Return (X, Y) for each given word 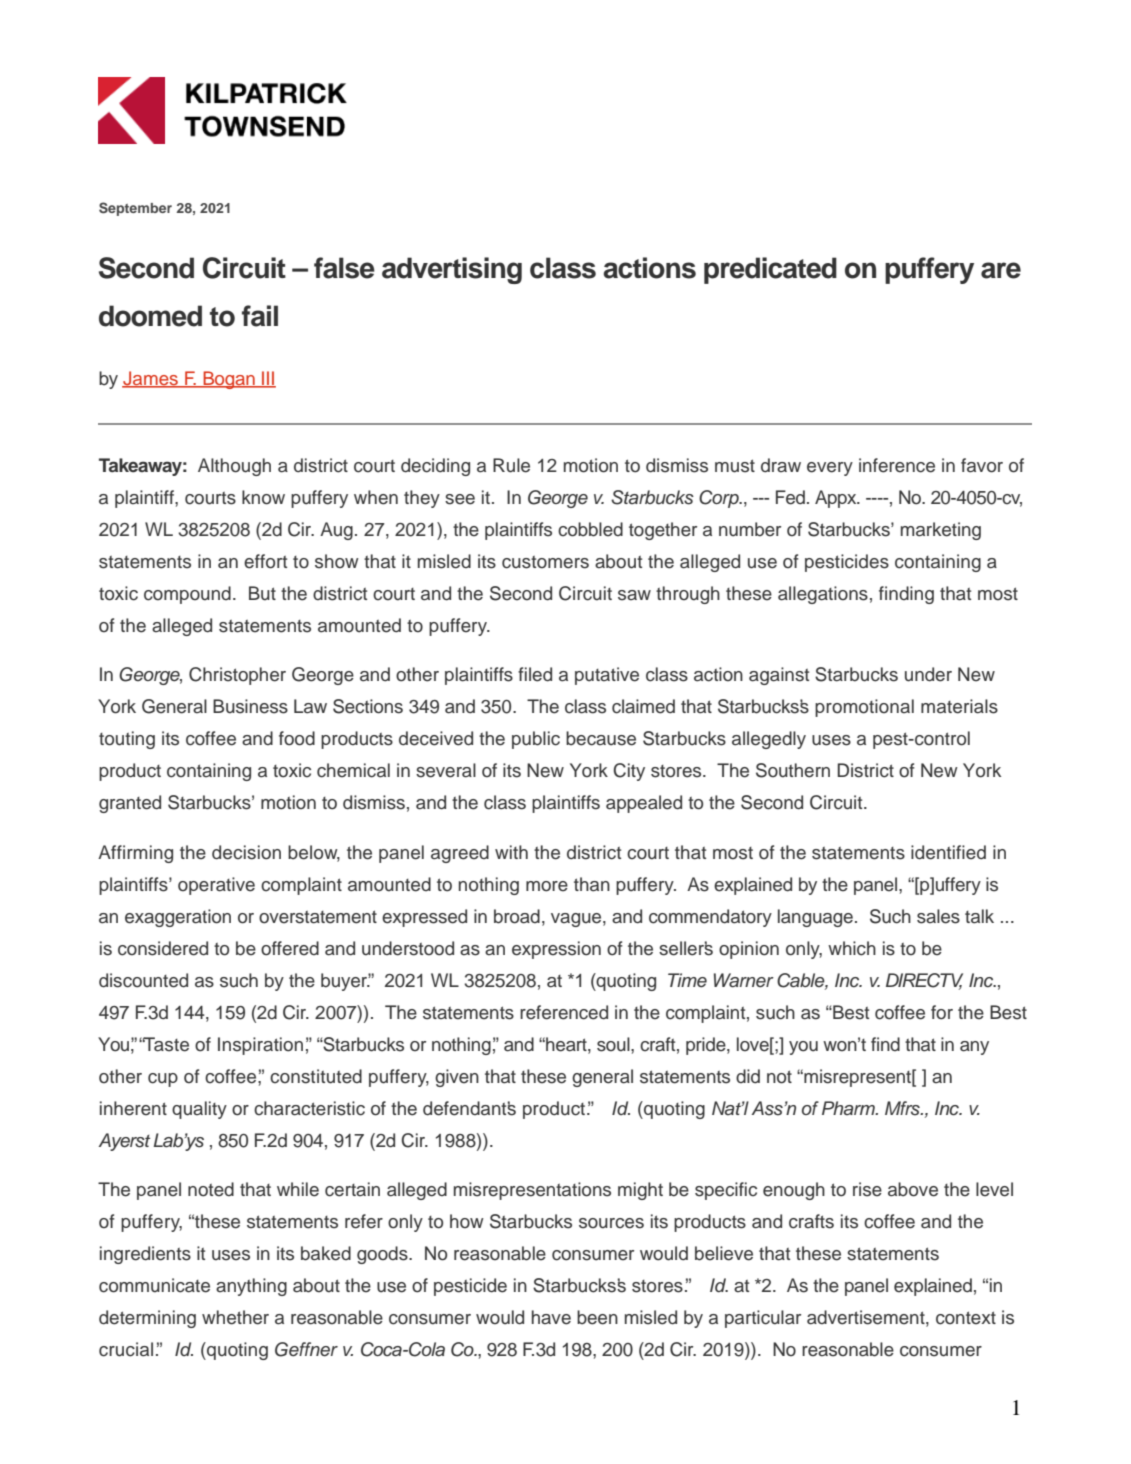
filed (535, 674)
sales (938, 916)
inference (897, 465)
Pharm (849, 1108)
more (547, 886)
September (135, 209)
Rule (511, 465)
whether (235, 1317)
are (1001, 270)
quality (199, 1110)
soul (614, 1044)
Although (234, 467)
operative (216, 886)
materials (959, 706)
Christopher (237, 676)
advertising (452, 270)
